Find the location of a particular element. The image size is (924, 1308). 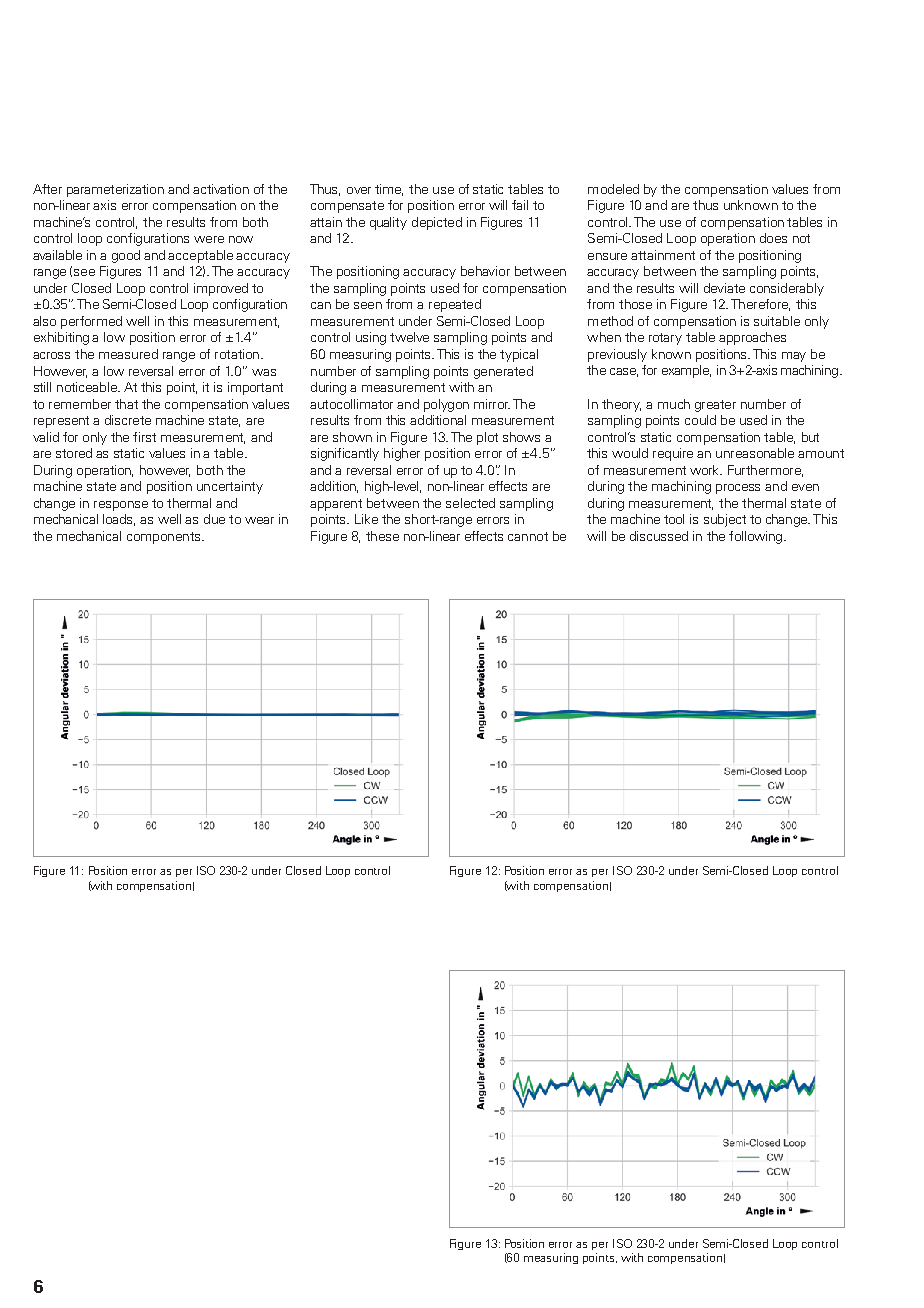

time is located at coordinates (389, 190).
